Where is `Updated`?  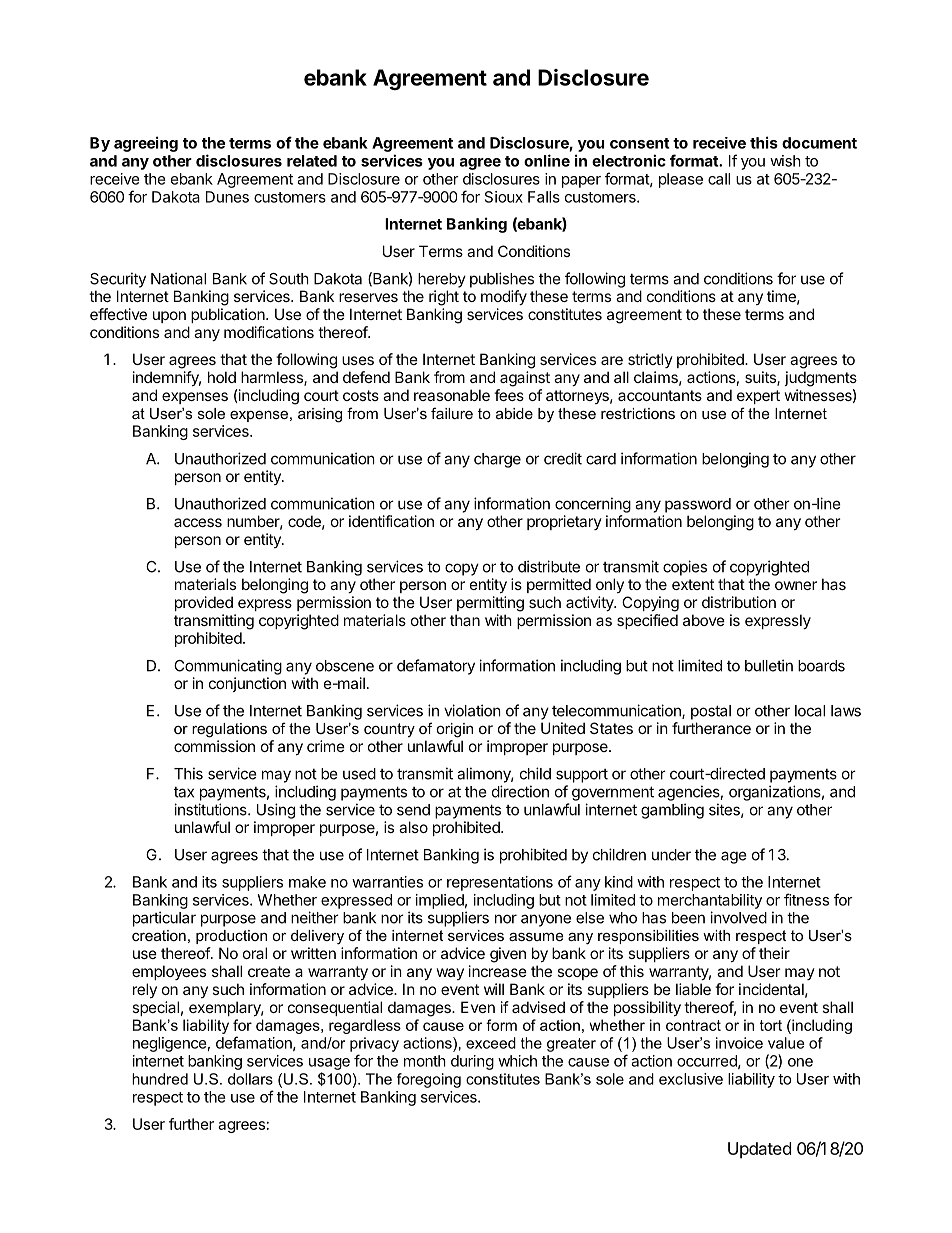 Updated is located at coordinates (759, 1150).
